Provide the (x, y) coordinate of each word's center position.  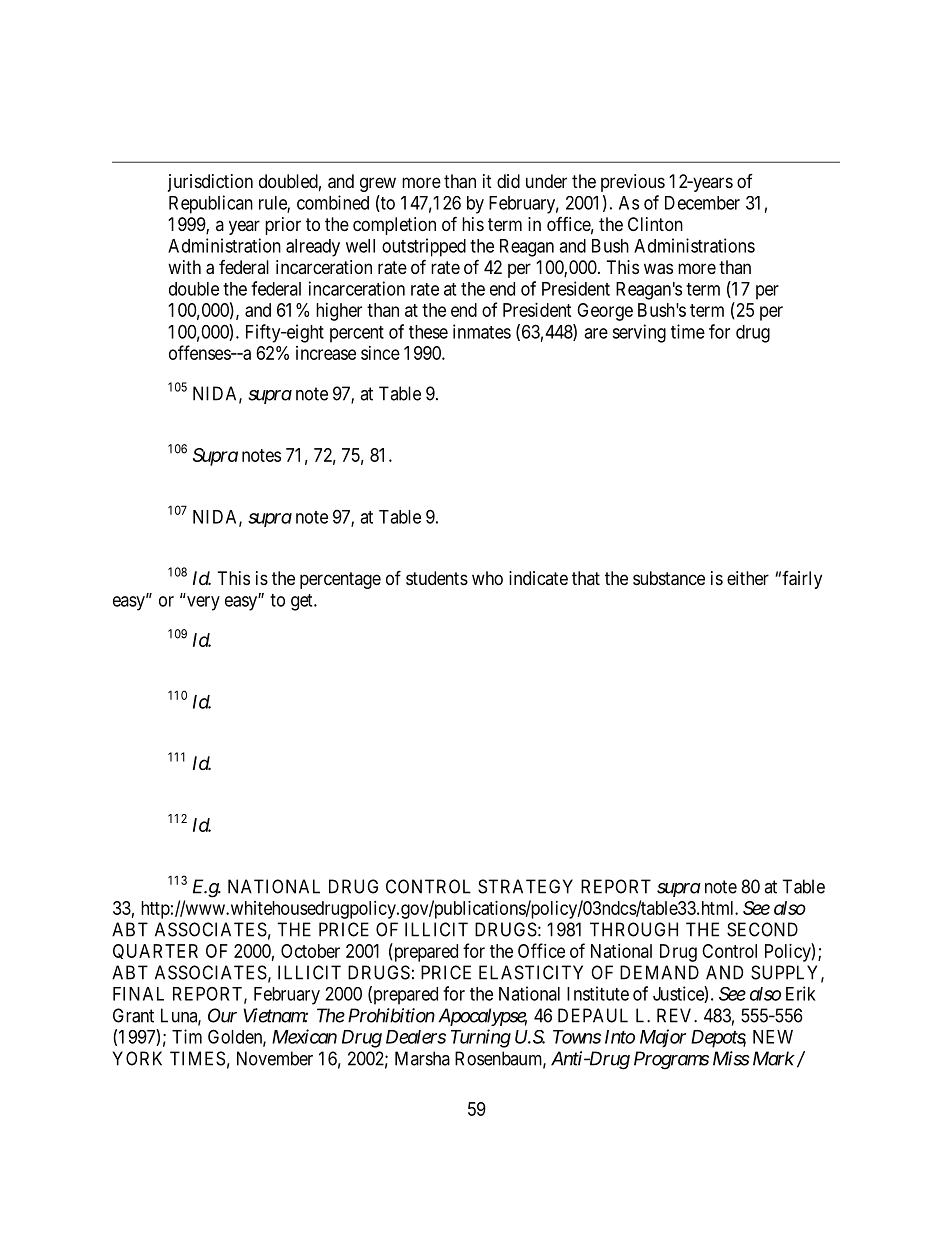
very (203, 603)
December (702, 203)
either (748, 578)
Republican (211, 204)
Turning (481, 1038)
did (508, 181)
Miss (731, 1058)
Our (222, 1015)
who (487, 578)
